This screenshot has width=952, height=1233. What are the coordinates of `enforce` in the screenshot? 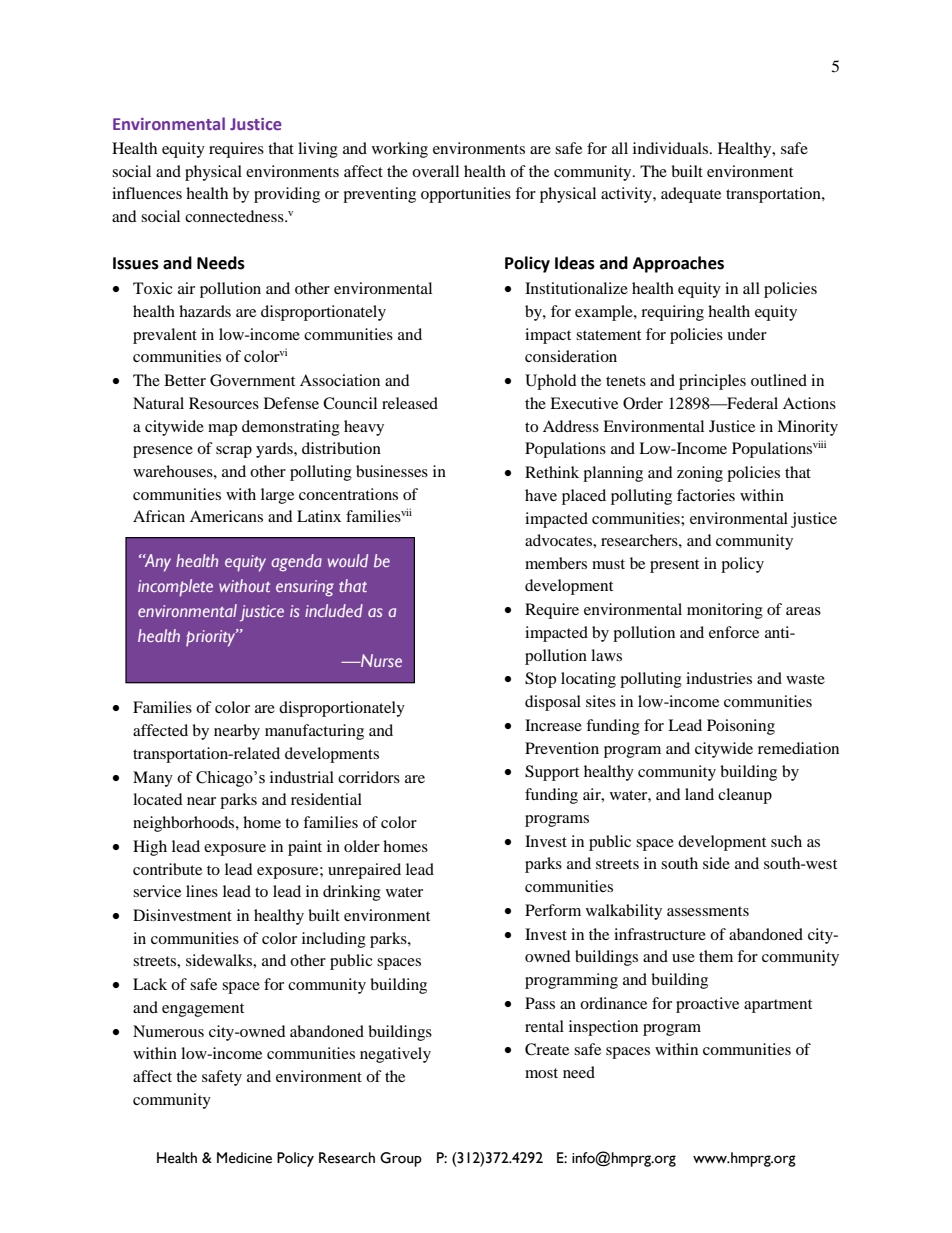 It's located at (734, 632).
